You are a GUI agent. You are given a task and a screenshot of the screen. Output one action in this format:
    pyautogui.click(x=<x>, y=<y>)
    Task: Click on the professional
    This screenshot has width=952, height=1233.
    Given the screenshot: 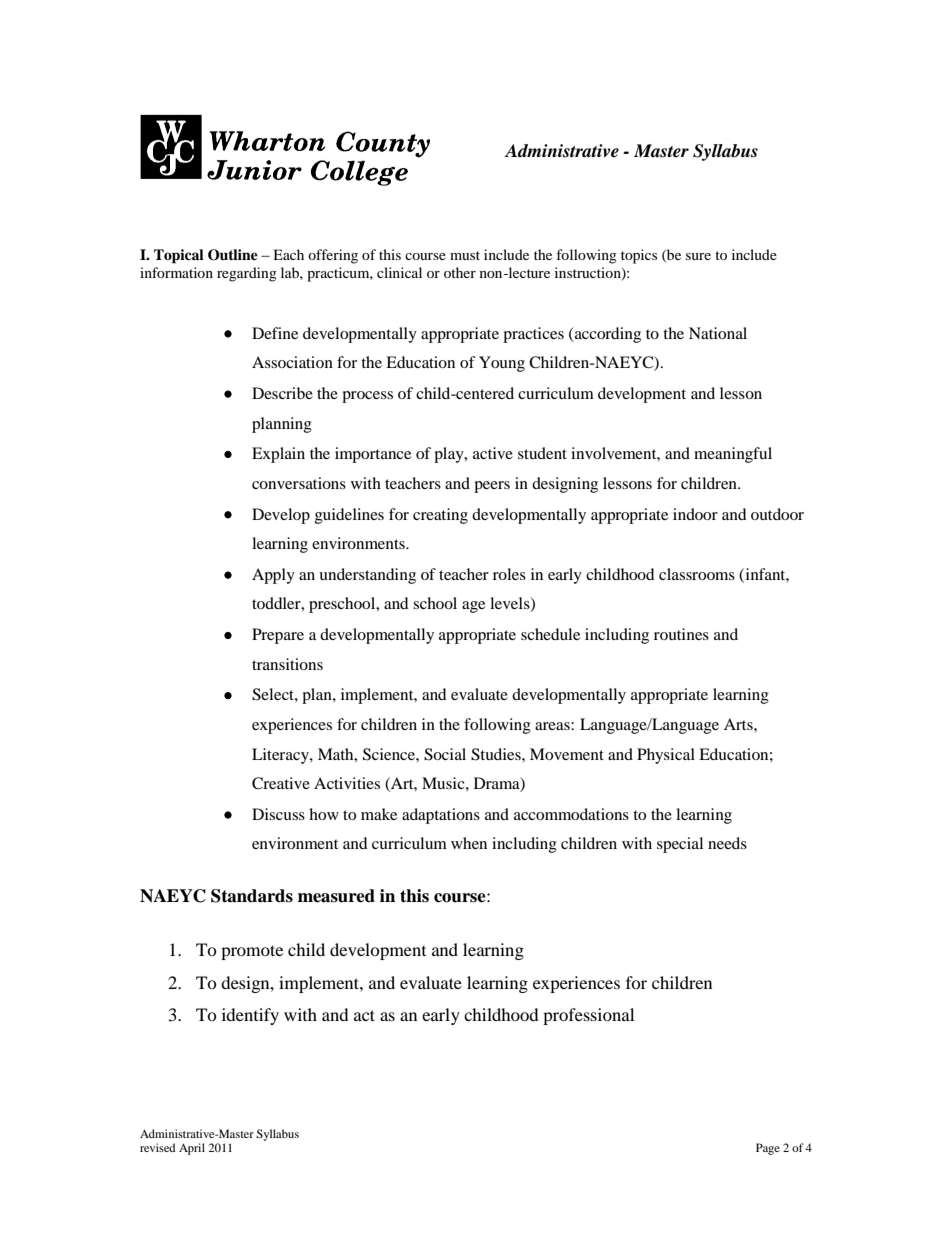 What is the action you would take?
    pyautogui.click(x=588, y=1016)
